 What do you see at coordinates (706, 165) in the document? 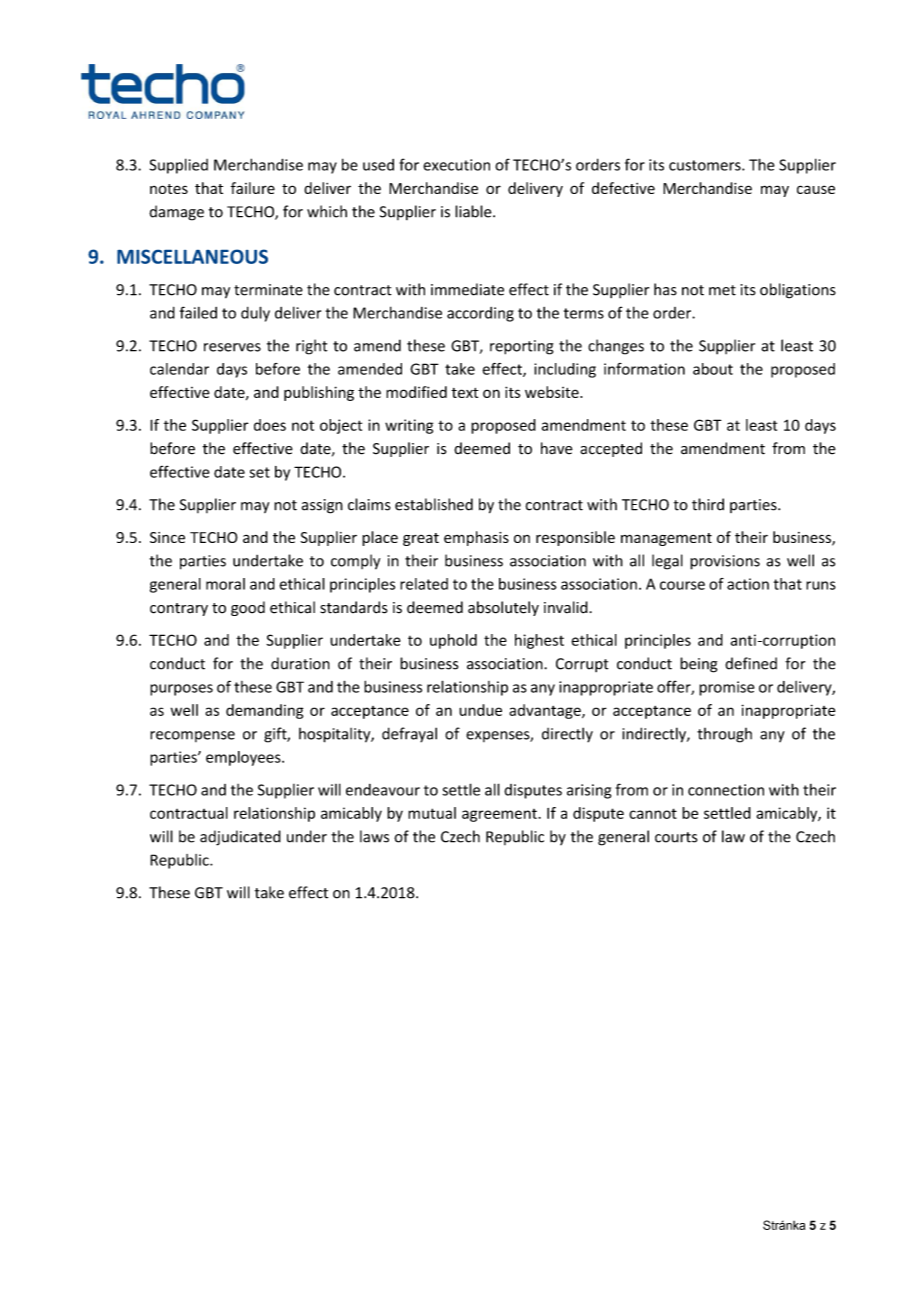
I see `customers` at bounding box center [706, 165].
